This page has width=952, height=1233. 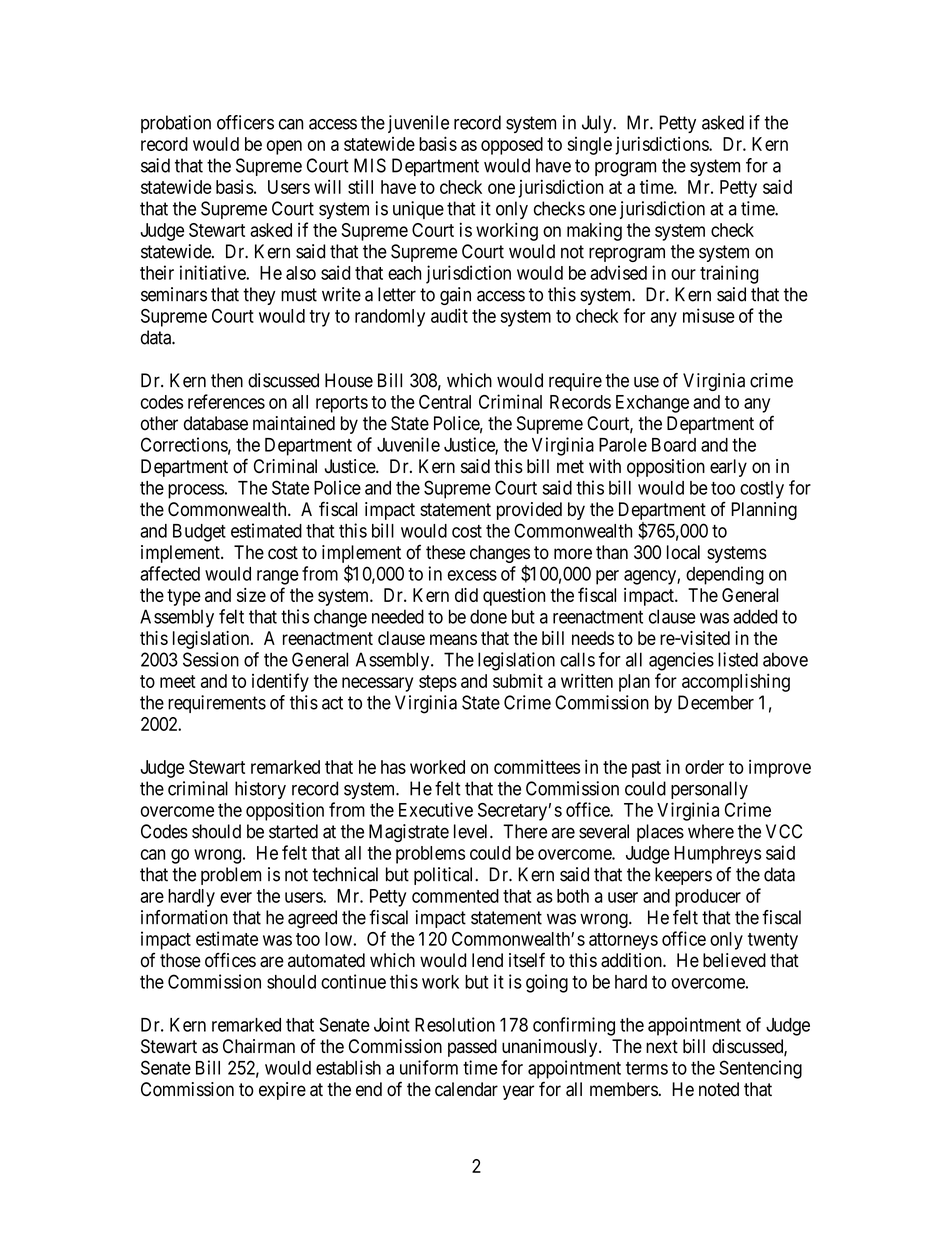 What do you see at coordinates (251, 595) in the page?
I see `size` at bounding box center [251, 595].
